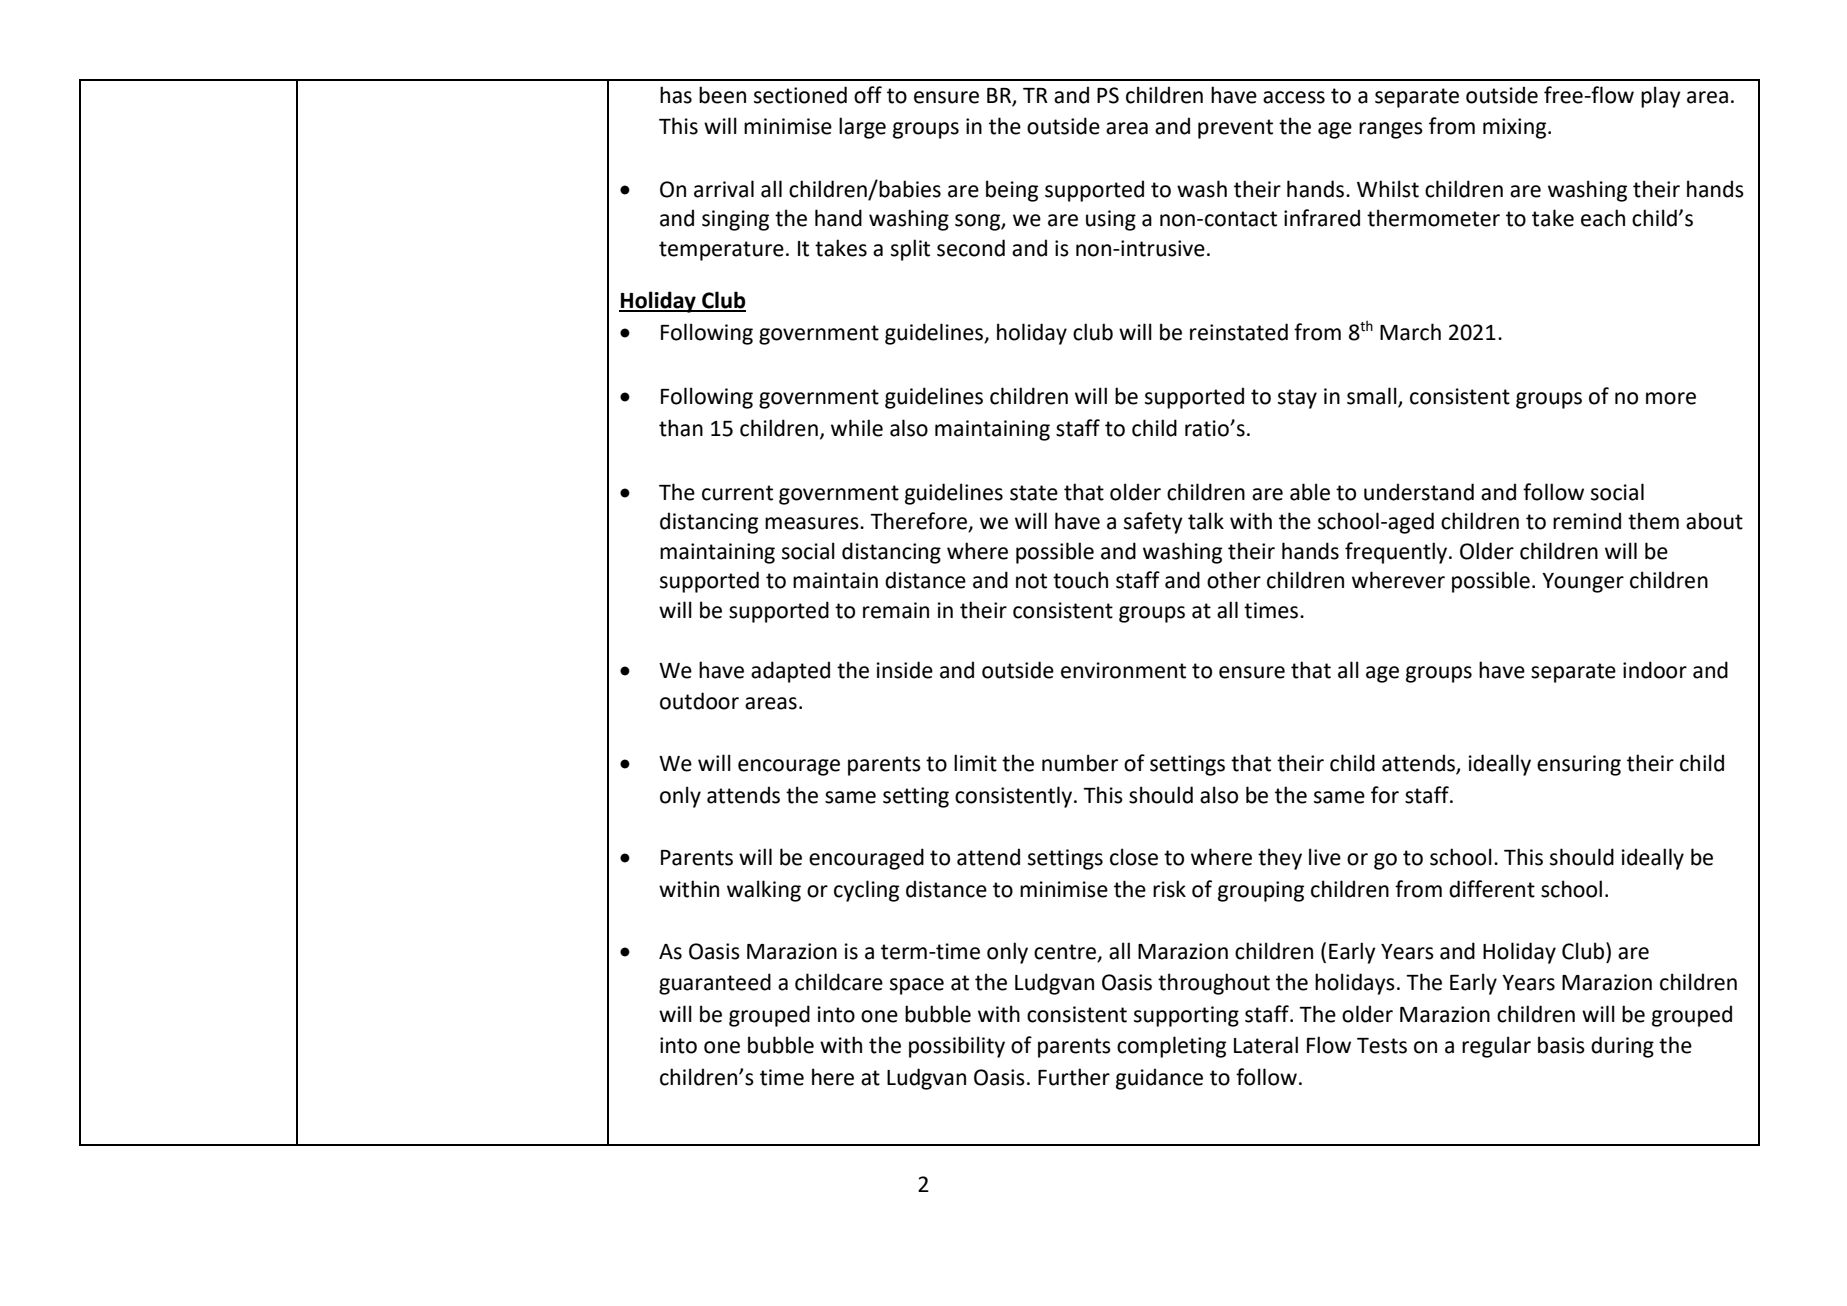  What do you see at coordinates (896, 610) in the document?
I see `remain` at bounding box center [896, 610].
